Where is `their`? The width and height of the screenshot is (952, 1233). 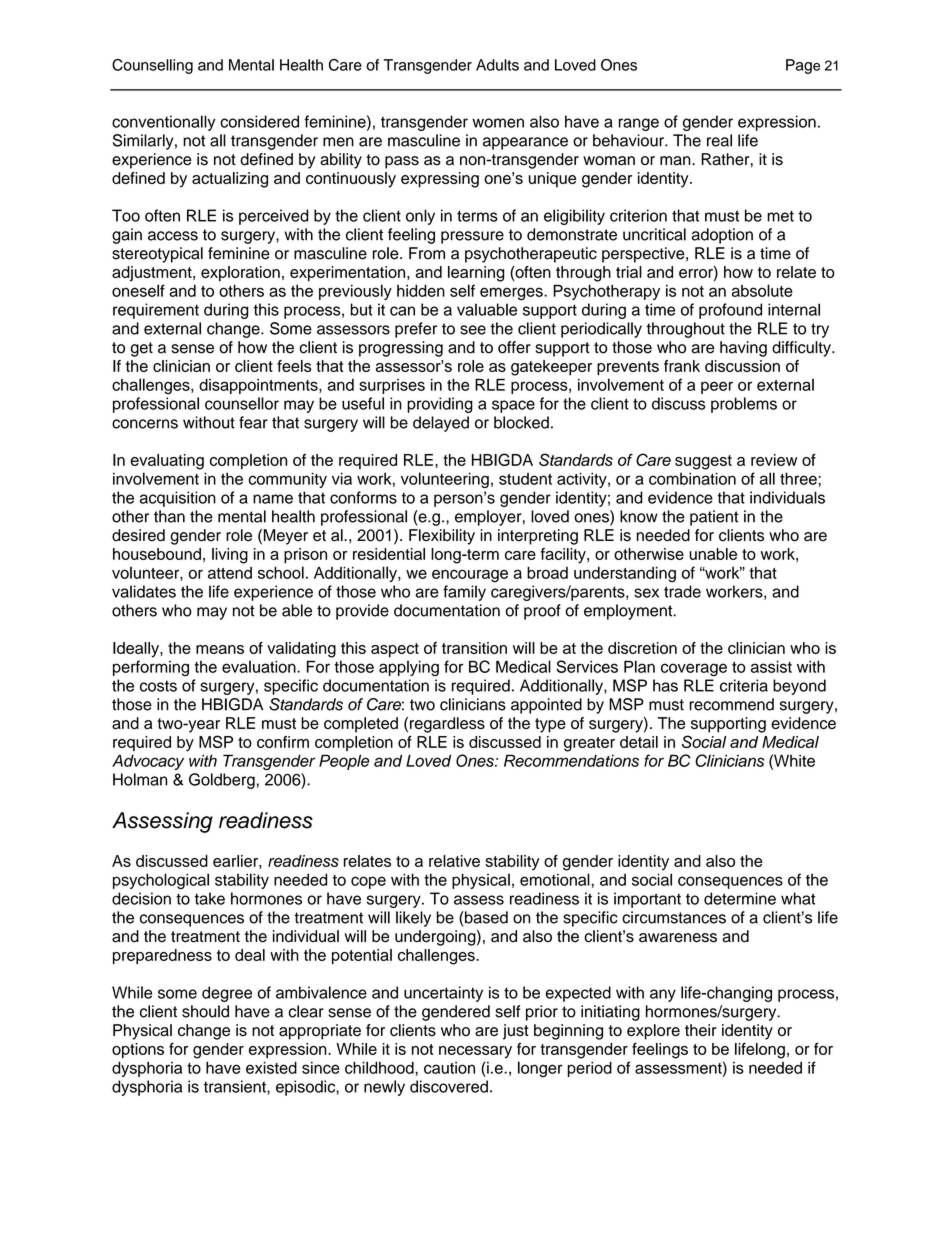
their is located at coordinates (701, 1030).
